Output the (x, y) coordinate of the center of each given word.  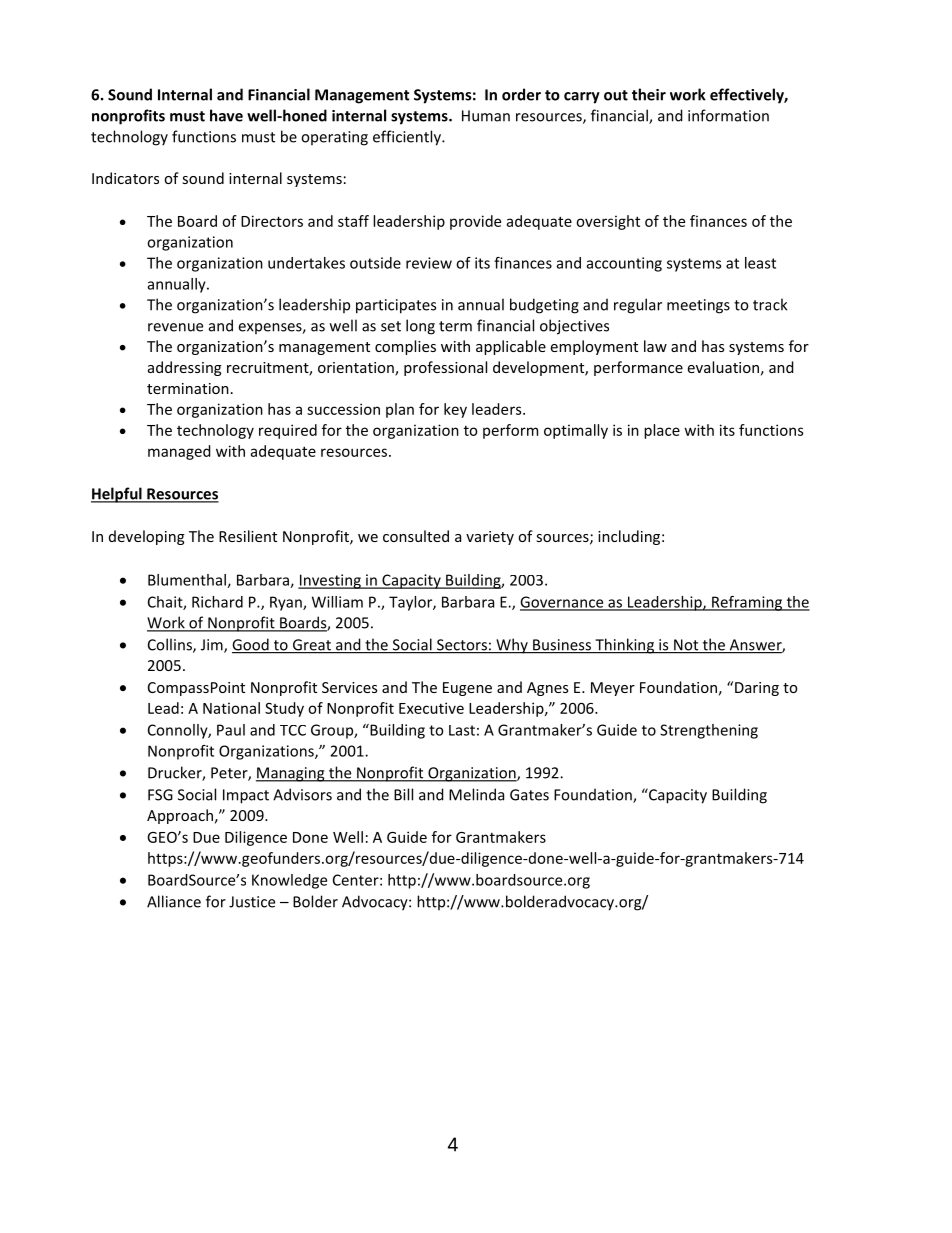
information (728, 115)
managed (179, 452)
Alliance (174, 901)
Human (486, 116)
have (226, 115)
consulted (416, 536)
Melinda (476, 794)
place (662, 431)
